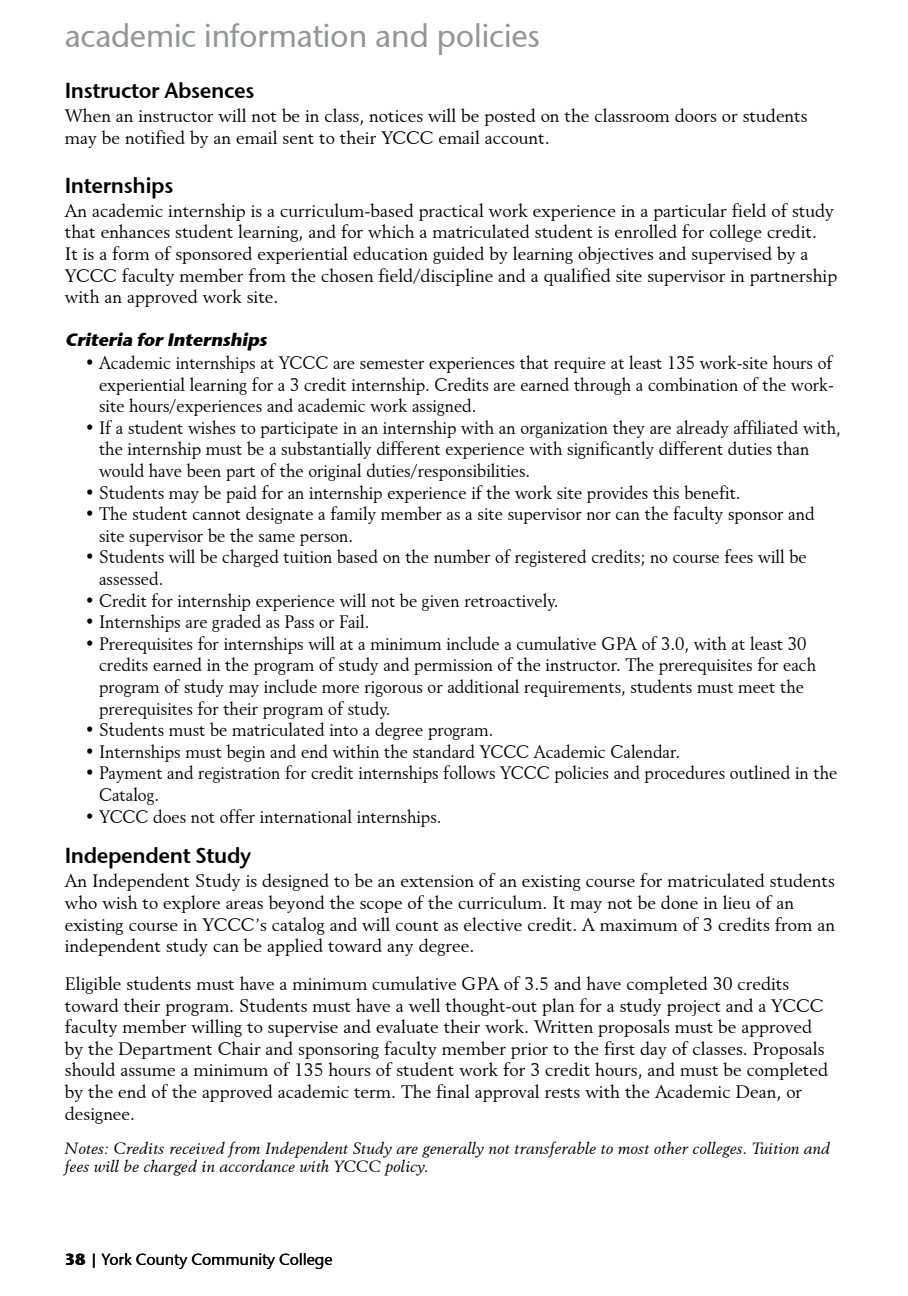 The image size is (908, 1296). I want to click on meet, so click(756, 688).
